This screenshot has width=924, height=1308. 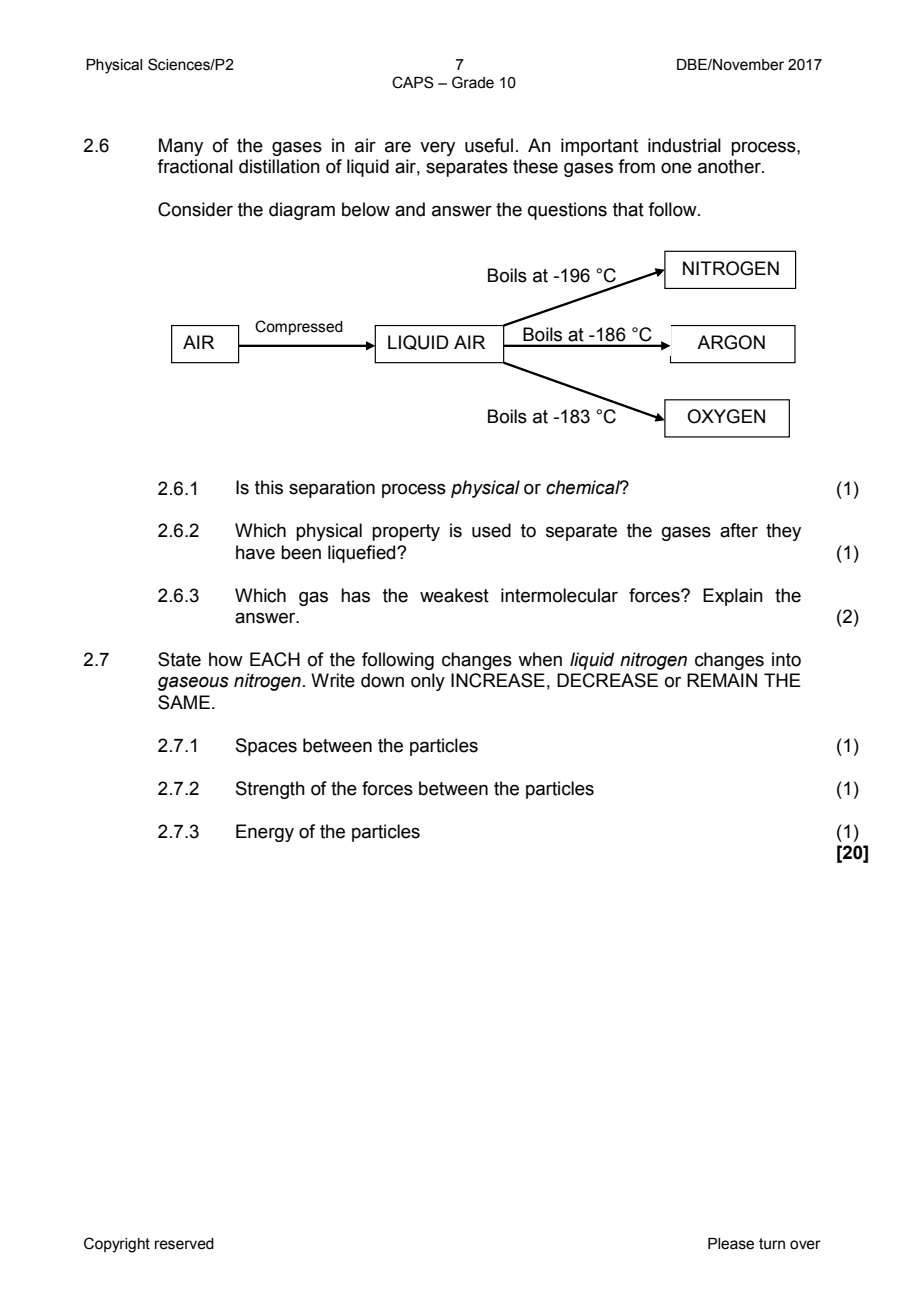 What do you see at coordinates (265, 833) in the screenshot?
I see `Energy` at bounding box center [265, 833].
